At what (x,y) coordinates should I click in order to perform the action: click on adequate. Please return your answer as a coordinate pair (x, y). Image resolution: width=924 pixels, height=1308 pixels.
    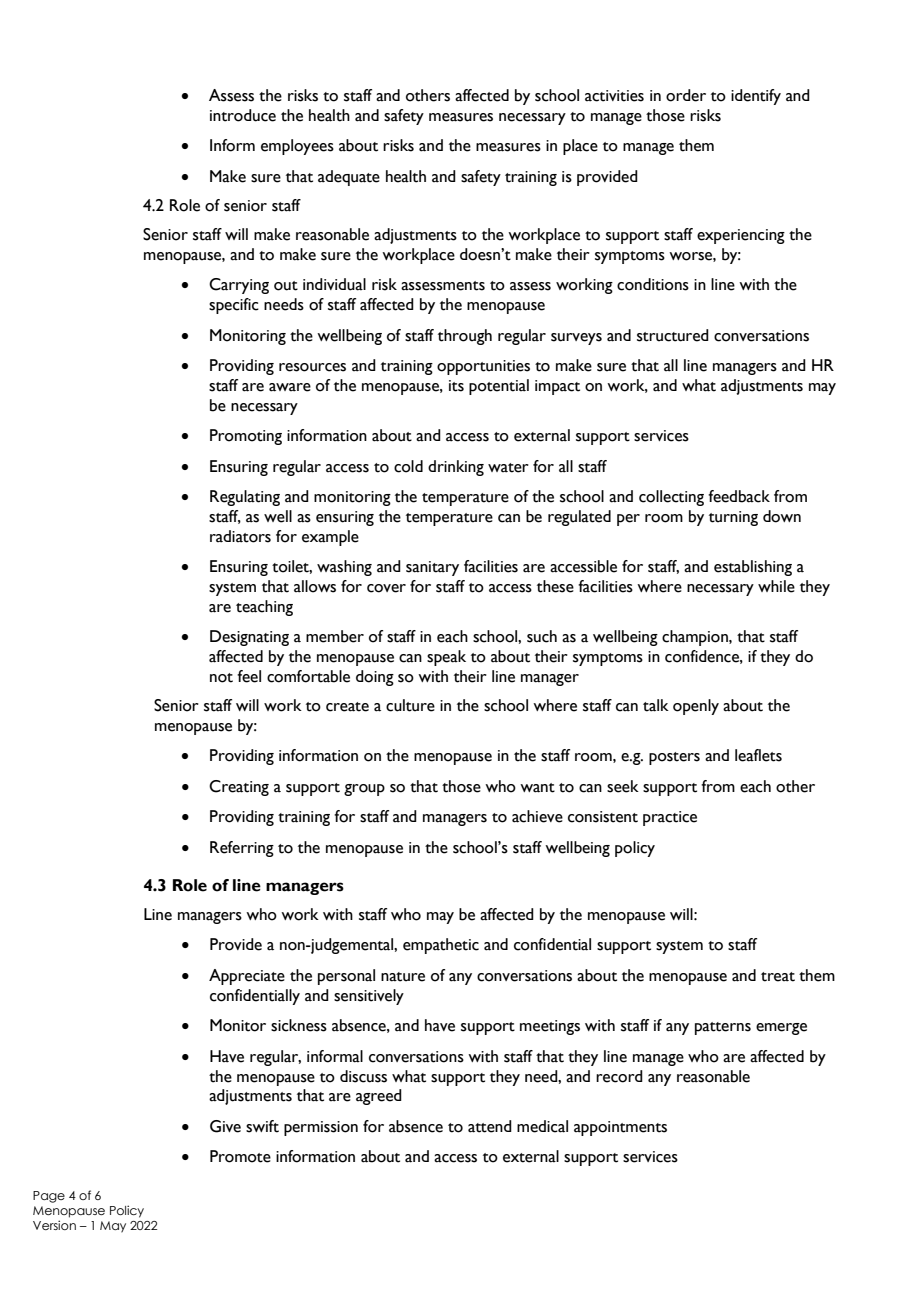
    Looking at the image, I should click on (349, 178).
